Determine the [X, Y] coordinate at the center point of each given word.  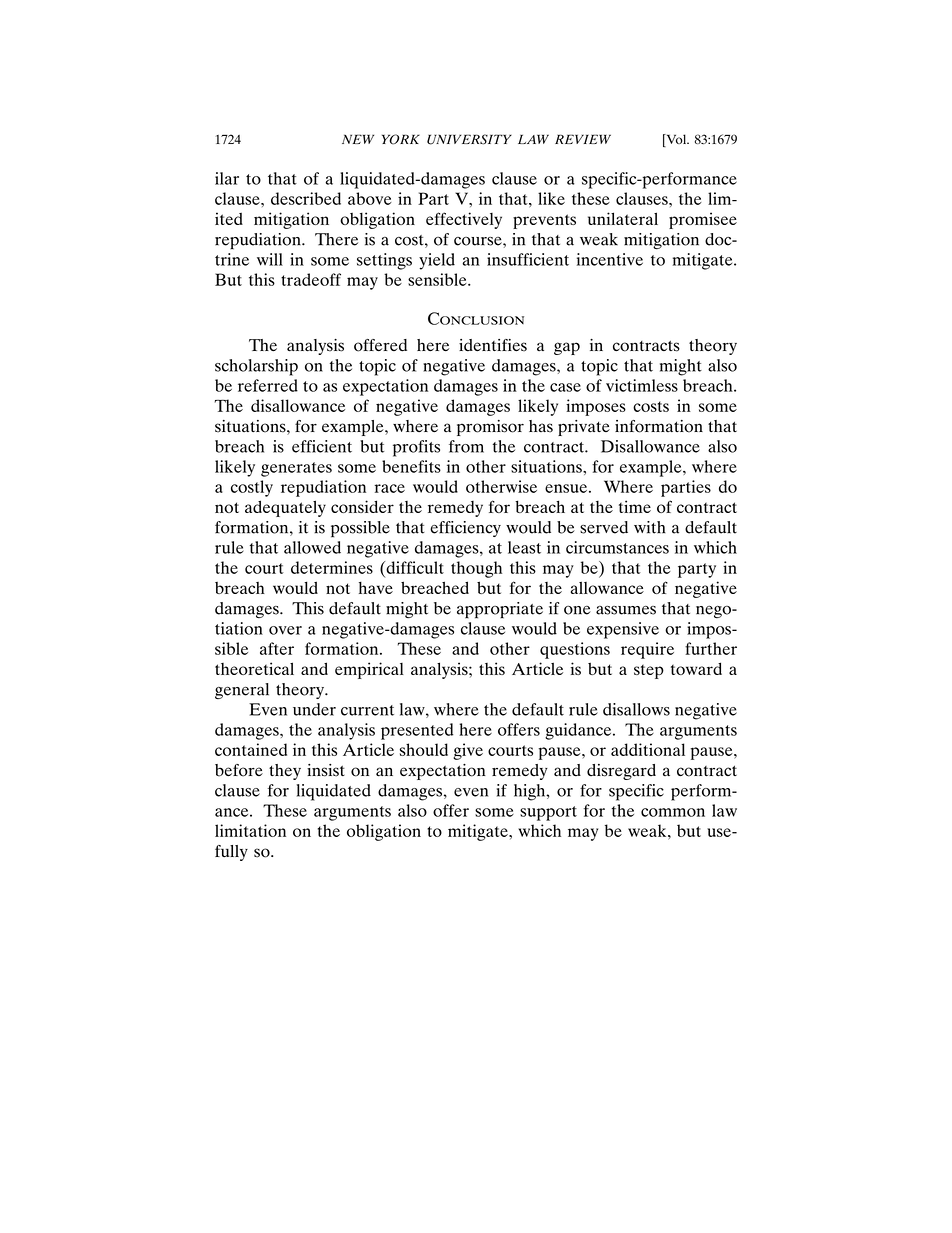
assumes [626, 610]
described [306, 198]
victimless [642, 385]
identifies [493, 345]
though [476, 569]
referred [268, 385]
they [285, 772]
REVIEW [583, 139]
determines [332, 567]
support [548, 813]
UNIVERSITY [469, 139]
